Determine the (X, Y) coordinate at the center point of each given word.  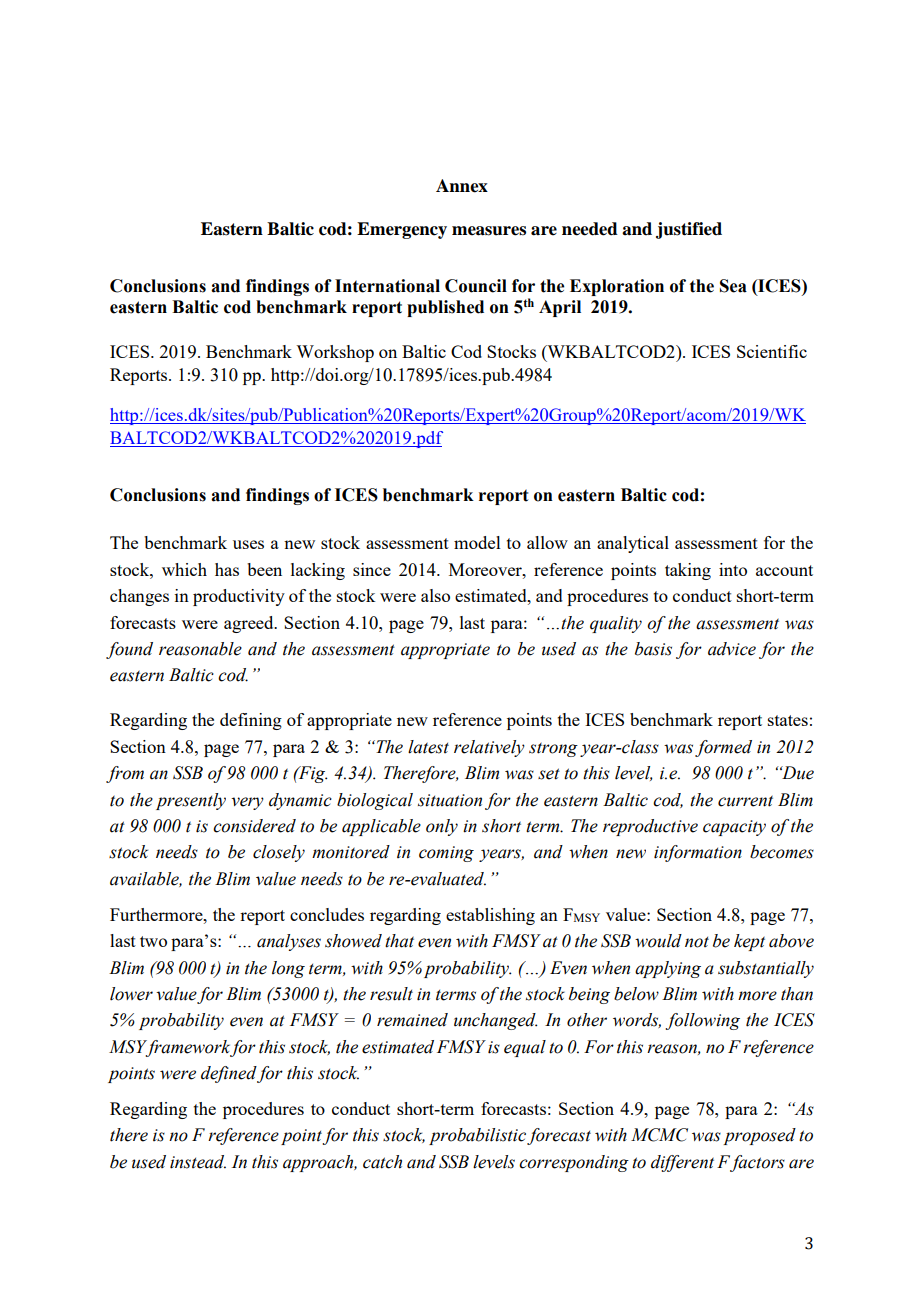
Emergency (402, 230)
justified (689, 230)
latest (428, 747)
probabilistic (477, 1136)
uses (248, 544)
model (477, 542)
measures (489, 231)
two (153, 941)
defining (251, 721)
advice (732, 649)
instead (198, 1162)
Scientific (772, 351)
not (697, 942)
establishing (490, 916)
